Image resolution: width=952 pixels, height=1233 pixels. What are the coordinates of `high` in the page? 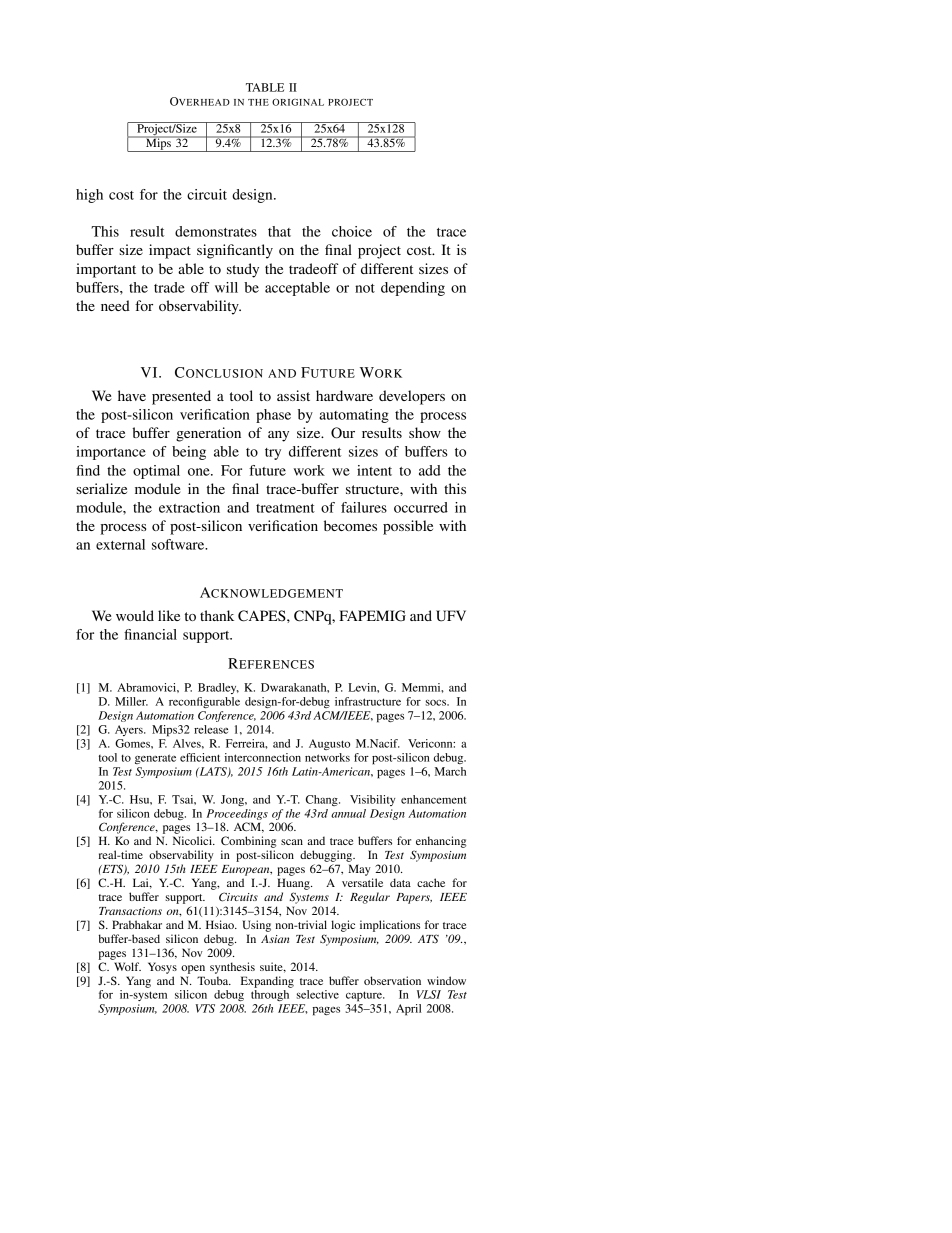 It's located at (89, 196).
